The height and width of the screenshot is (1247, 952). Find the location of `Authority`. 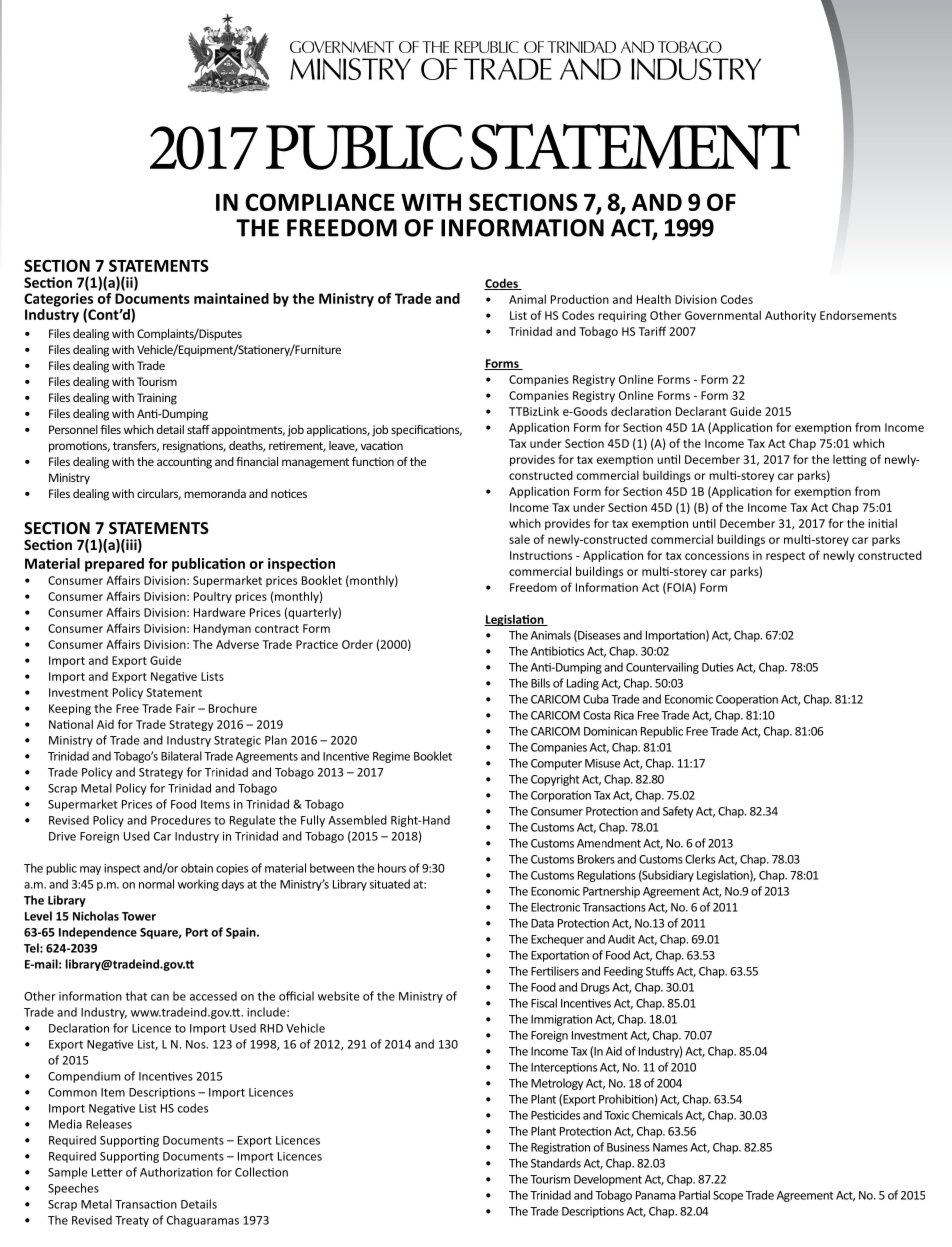

Authority is located at coordinates (790, 316).
